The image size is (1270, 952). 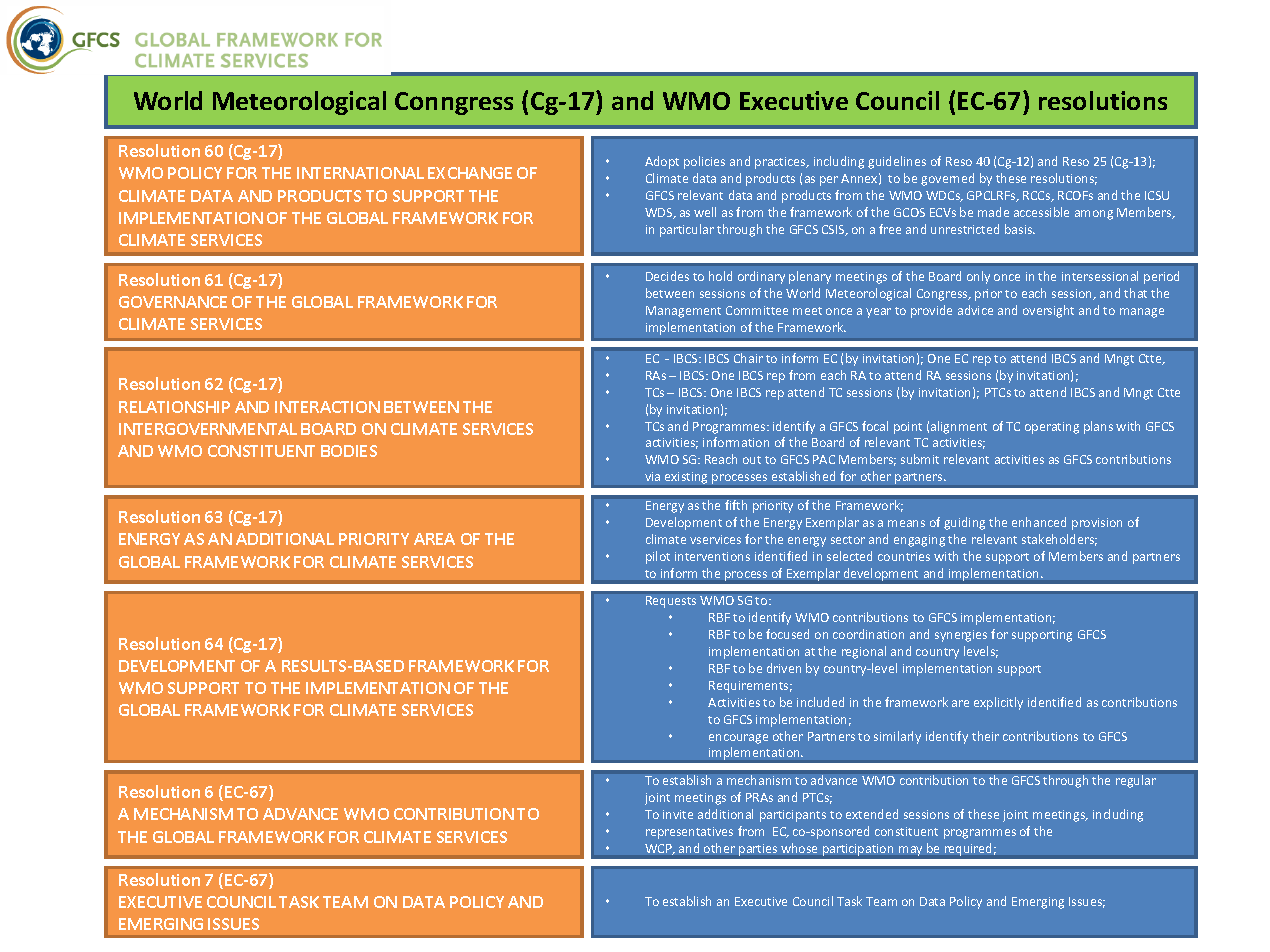 I want to click on Adopt, so click(x=662, y=162).
